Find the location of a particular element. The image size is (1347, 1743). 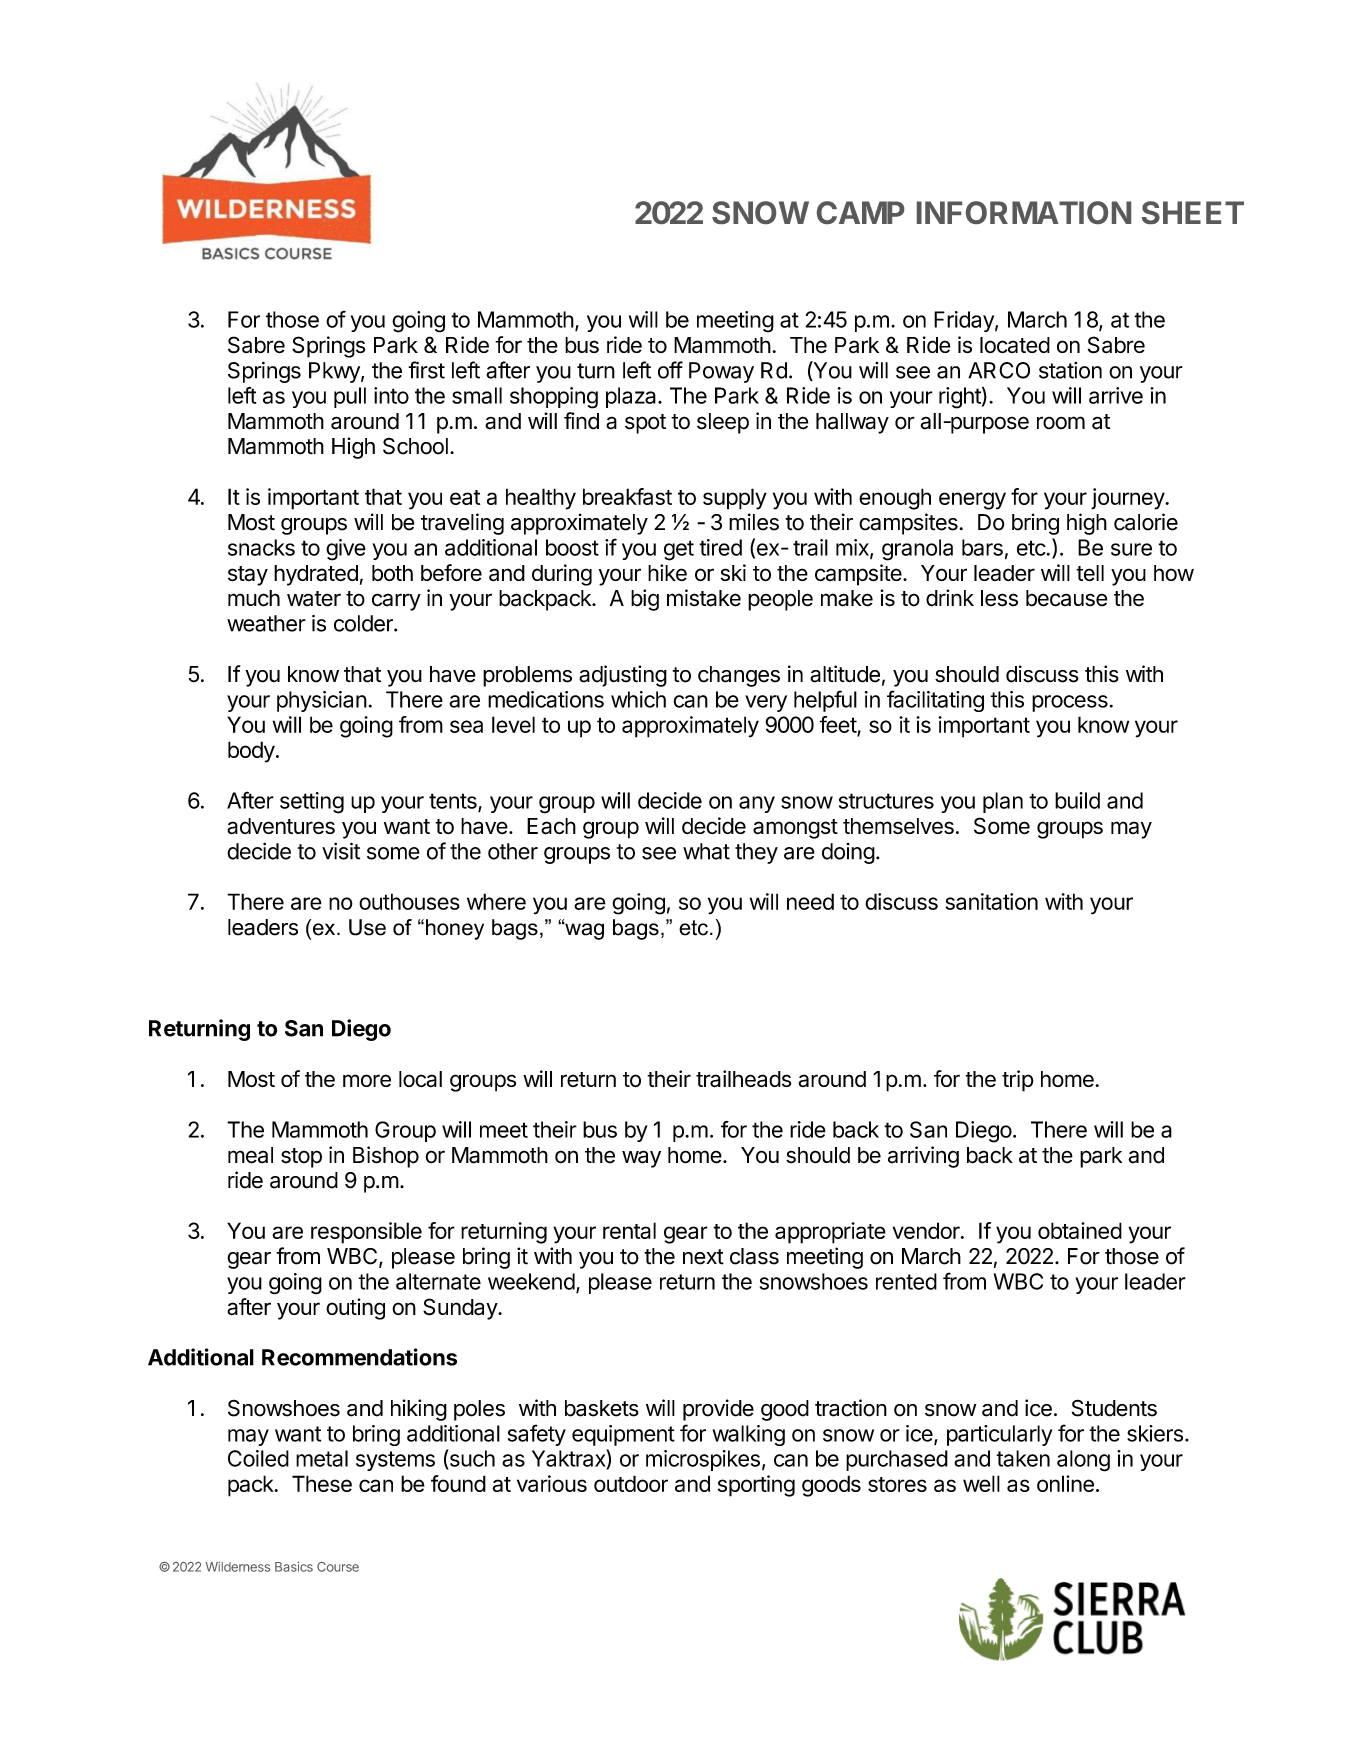

sanitation is located at coordinates (992, 901).
